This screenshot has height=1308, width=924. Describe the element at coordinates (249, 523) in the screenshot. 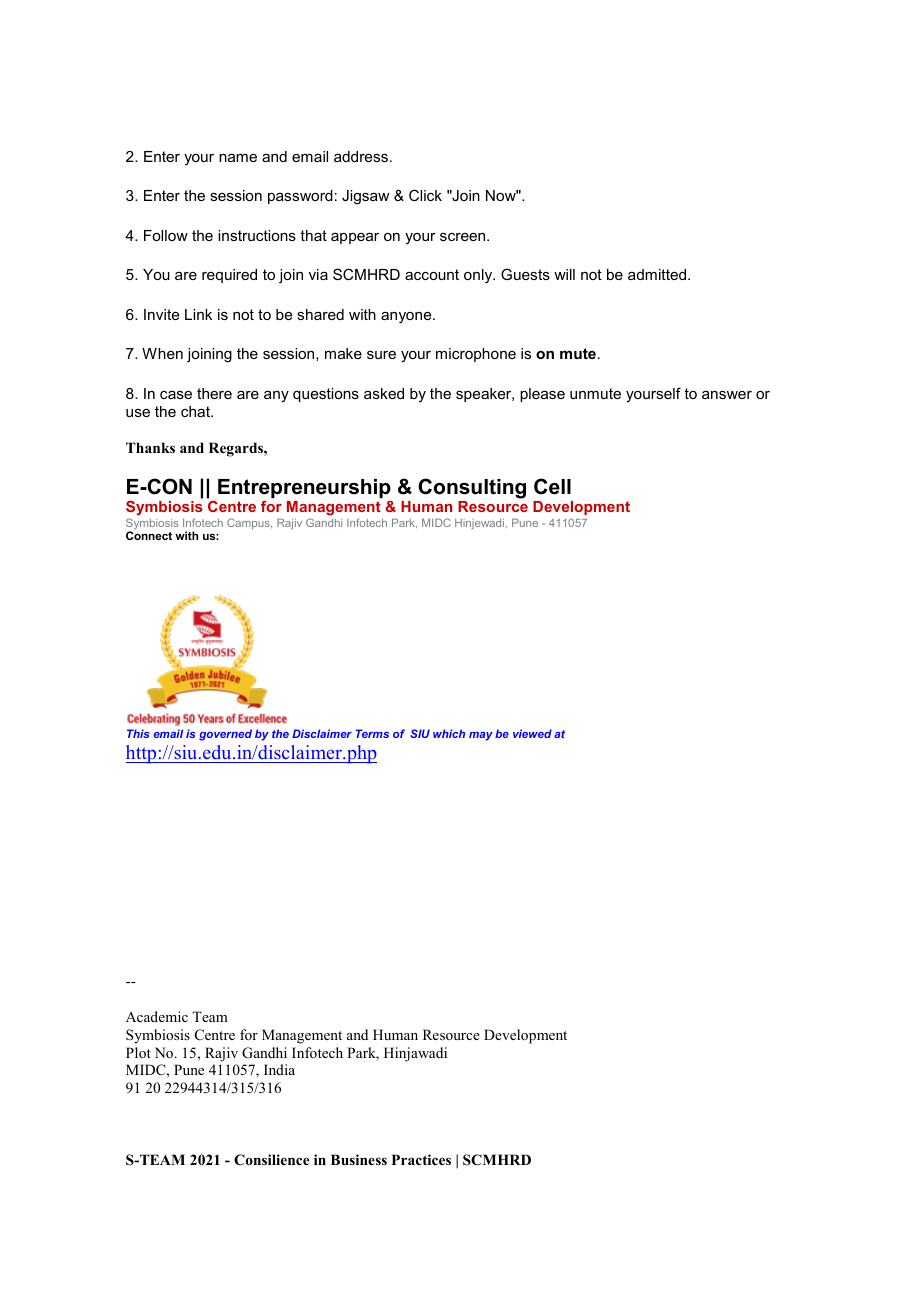

I see `Campus` at that location.
